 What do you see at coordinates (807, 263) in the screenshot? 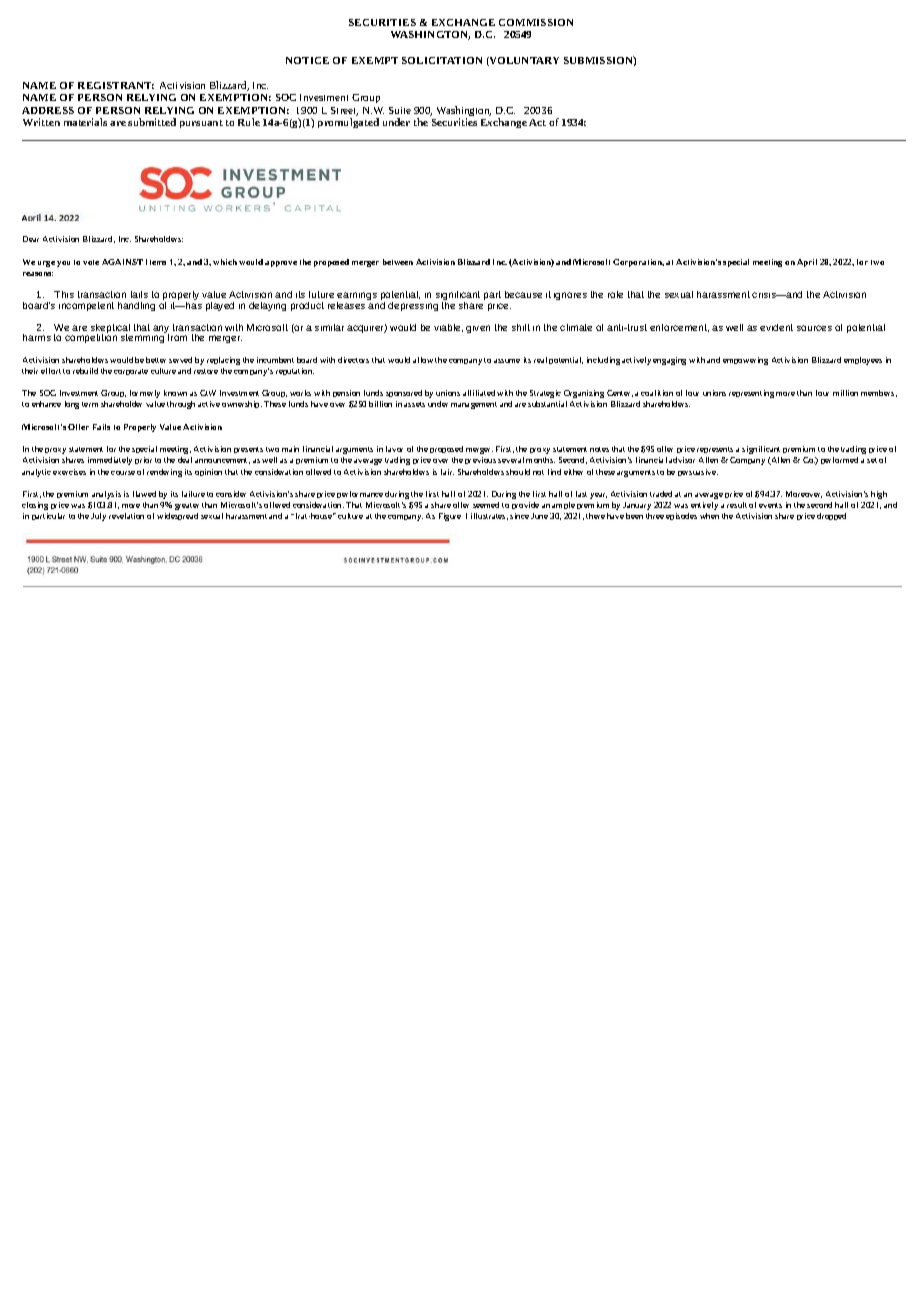
I see `April` at bounding box center [807, 263].
